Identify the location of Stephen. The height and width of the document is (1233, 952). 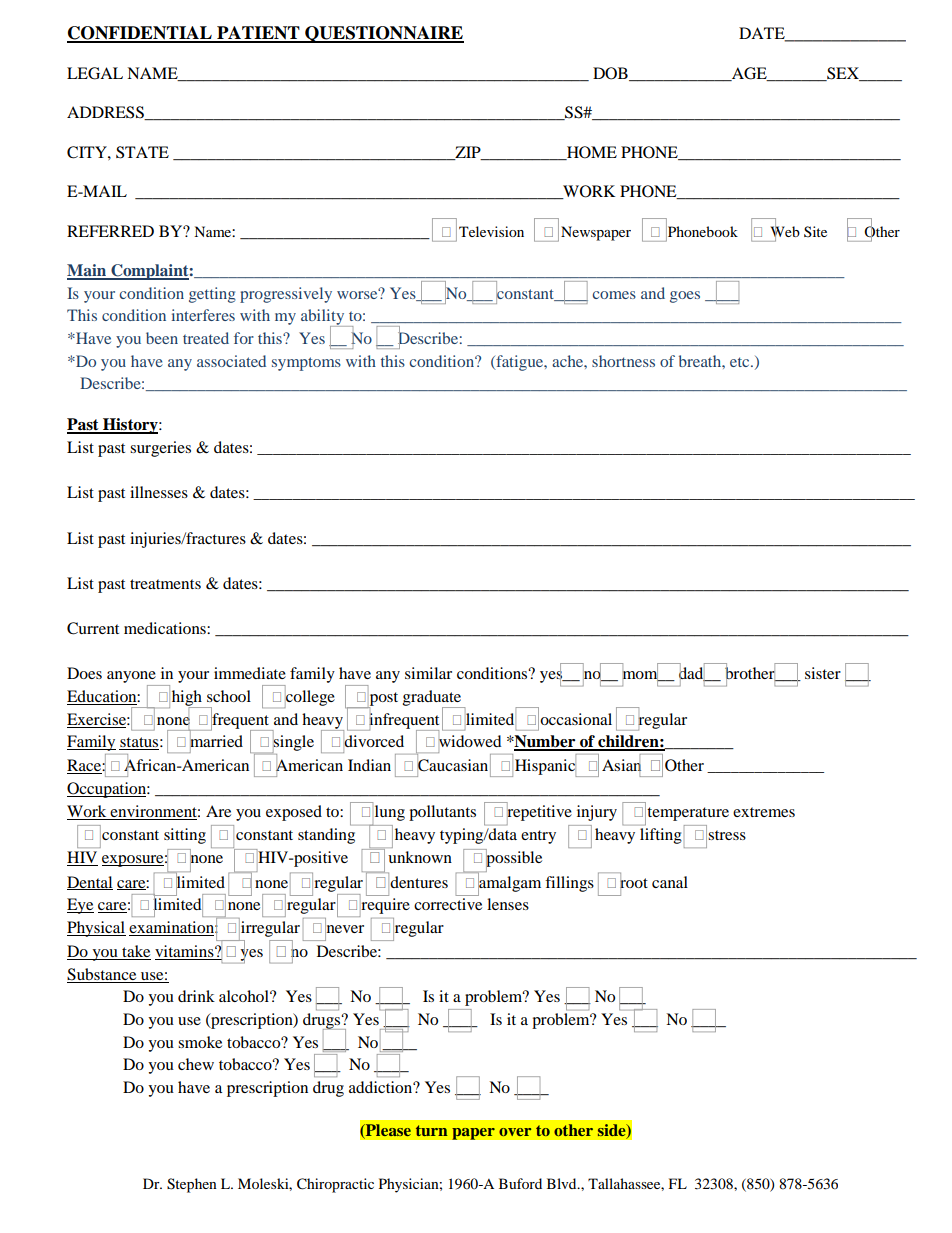
(192, 1185).
